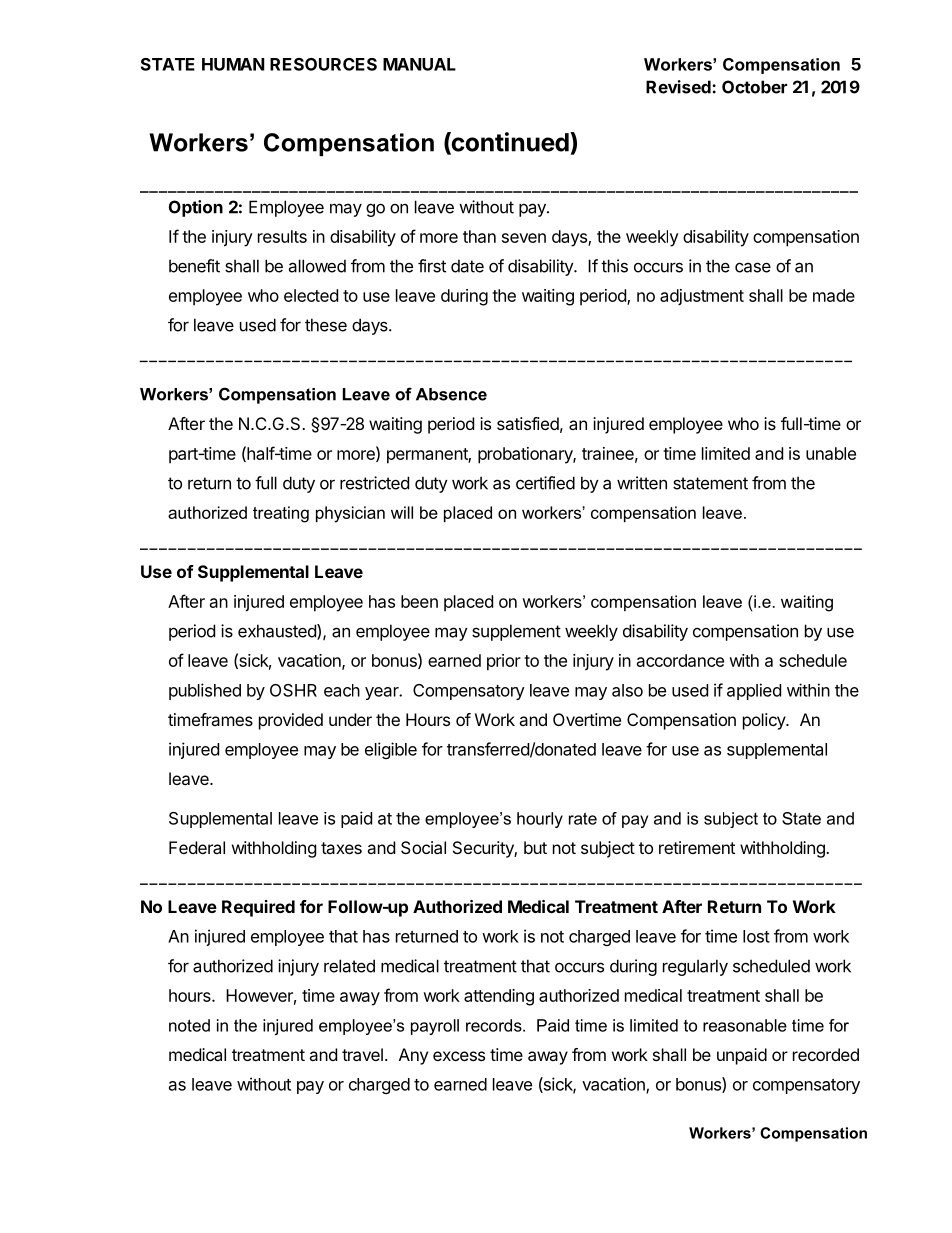 The image size is (952, 1233). Describe the element at coordinates (467, 266) in the screenshot. I see `date` at that location.
